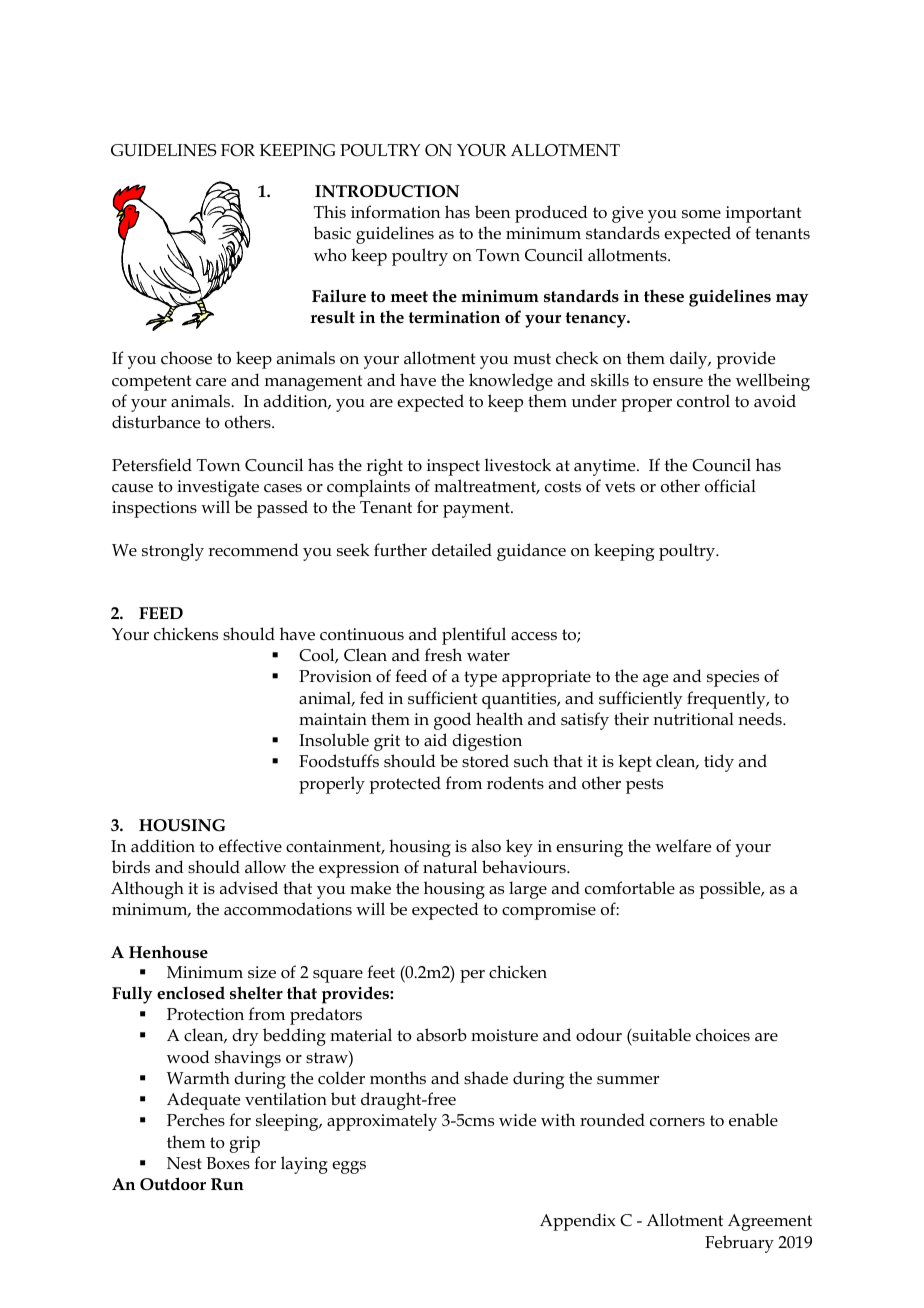  Describe the element at coordinates (474, 636) in the image. I see `plentiful` at that location.
